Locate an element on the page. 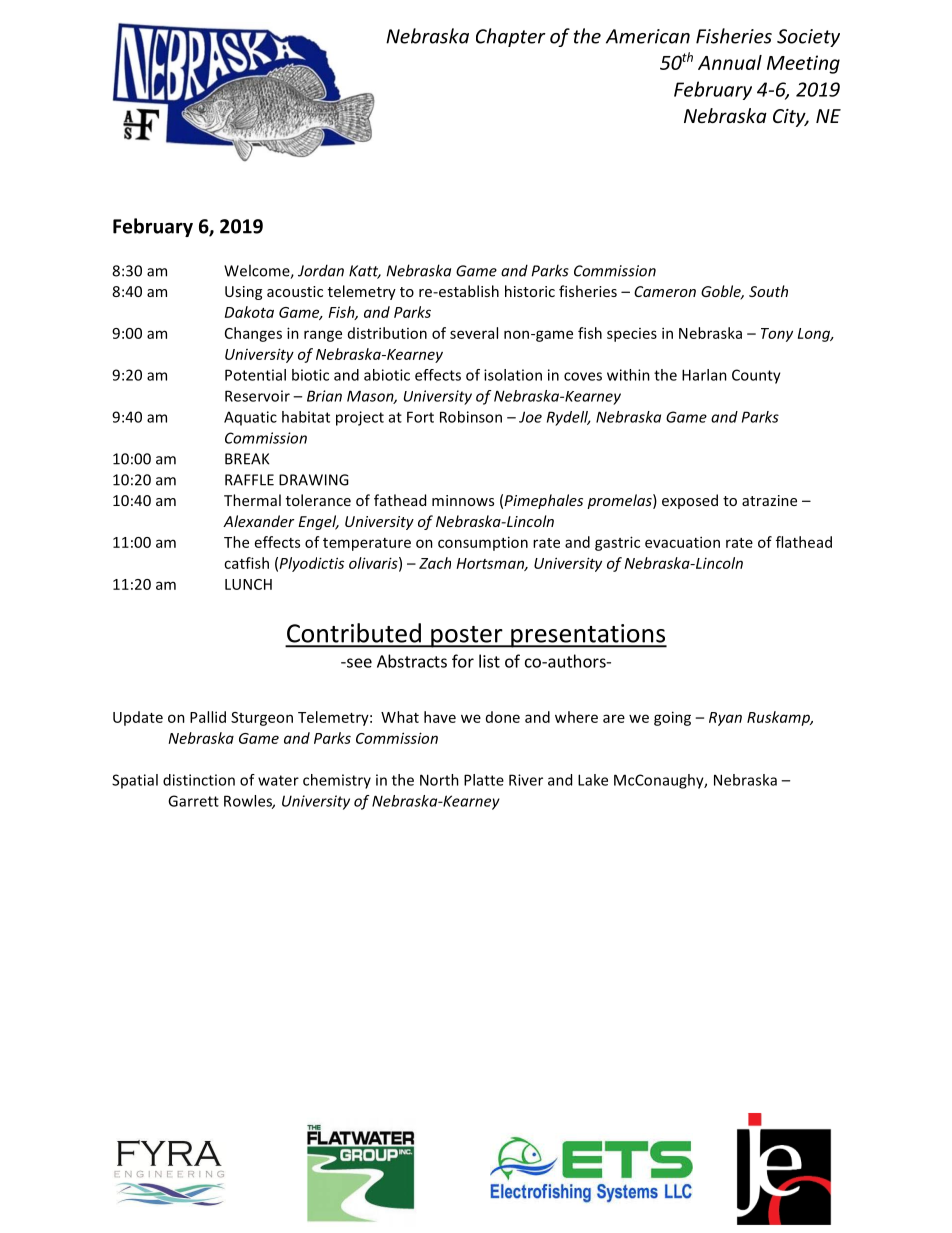  Annual is located at coordinates (730, 62).
